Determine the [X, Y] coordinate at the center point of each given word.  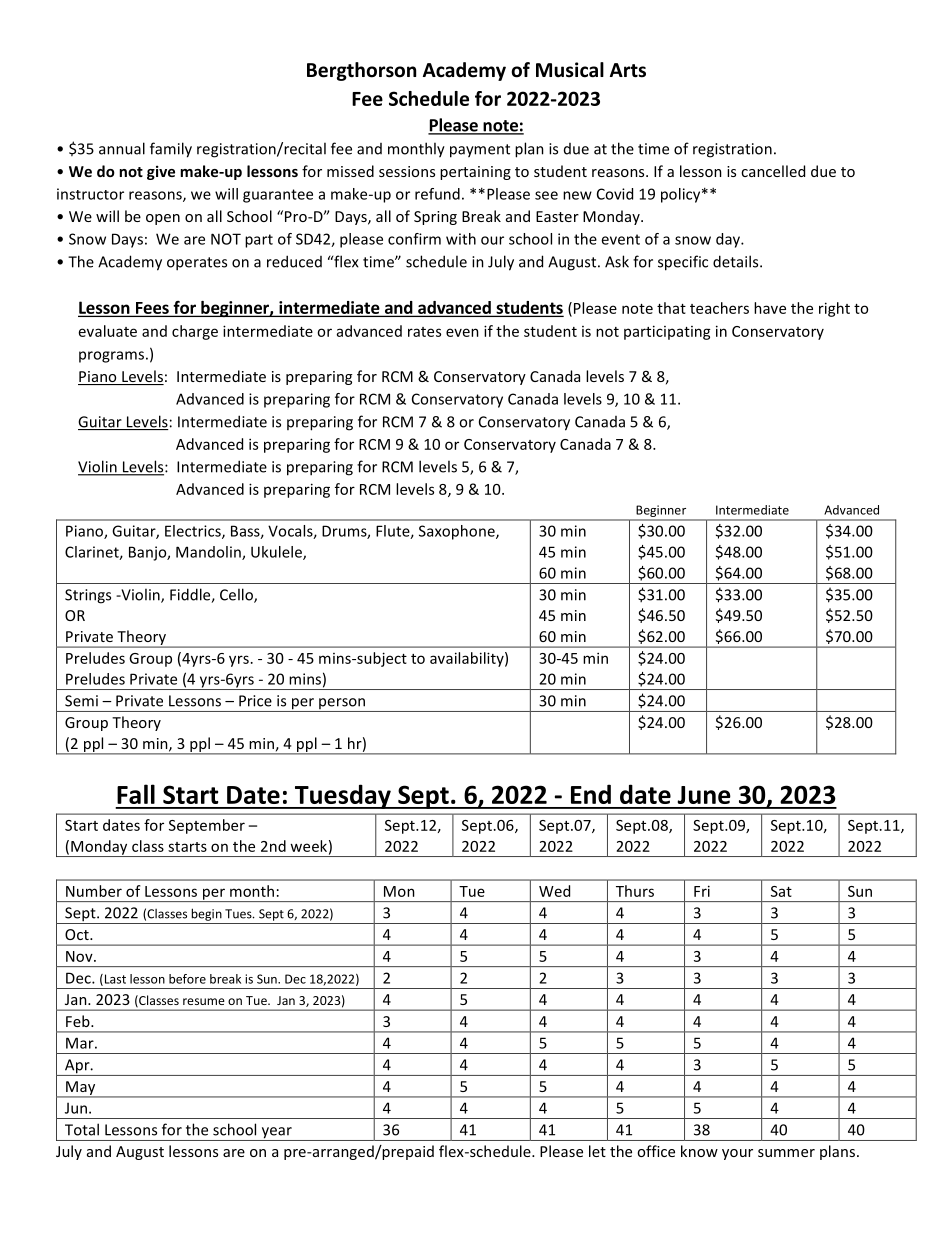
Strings [88, 596]
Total [82, 1129]
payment [480, 151]
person [342, 705]
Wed [554, 891]
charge [195, 332]
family [171, 150]
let [597, 1151]
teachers [719, 308]
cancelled [773, 171]
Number [94, 891]
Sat [781, 891]
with [461, 239]
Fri [702, 891]
